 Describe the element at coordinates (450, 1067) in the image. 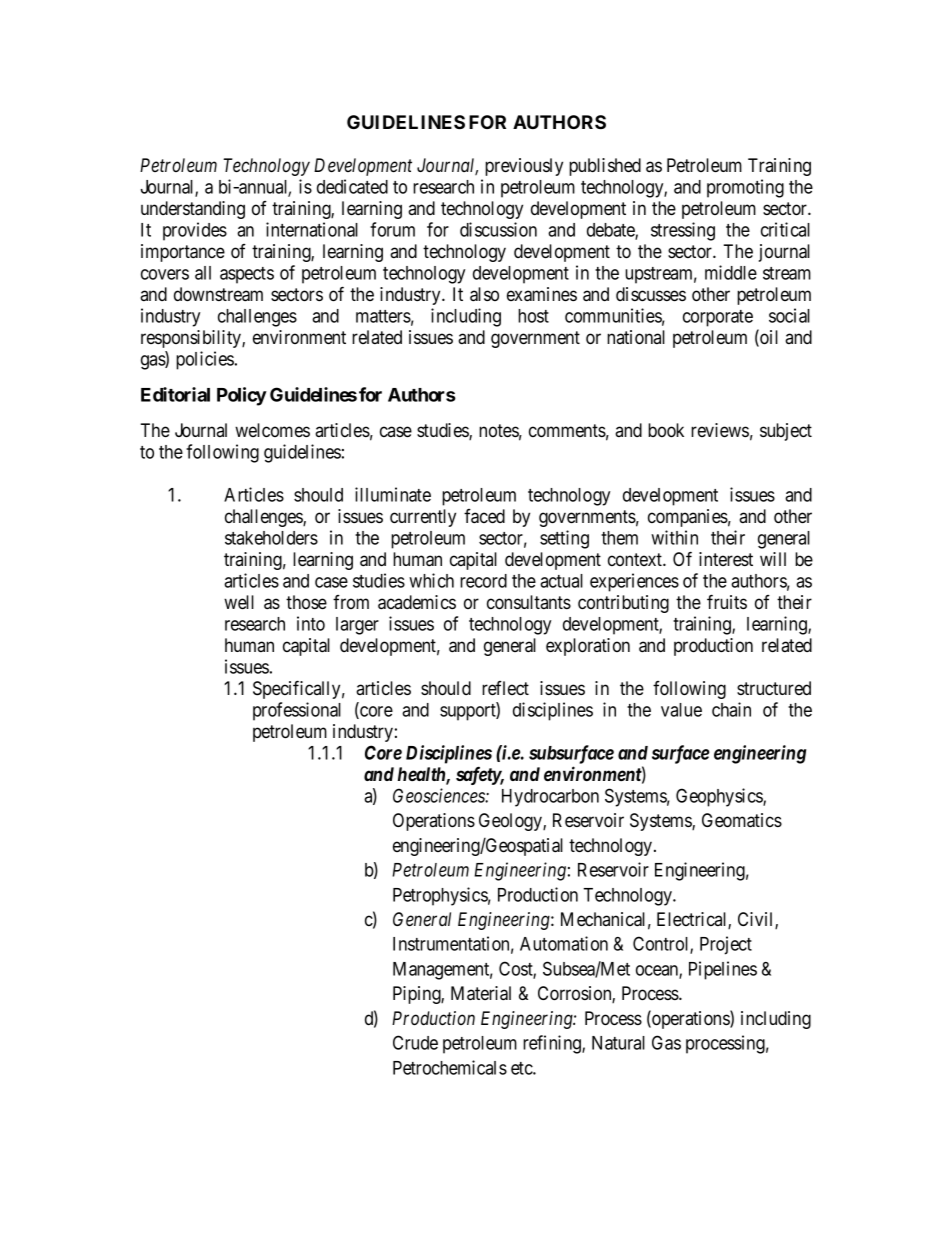

I see `Petrochemicals` at that location.
